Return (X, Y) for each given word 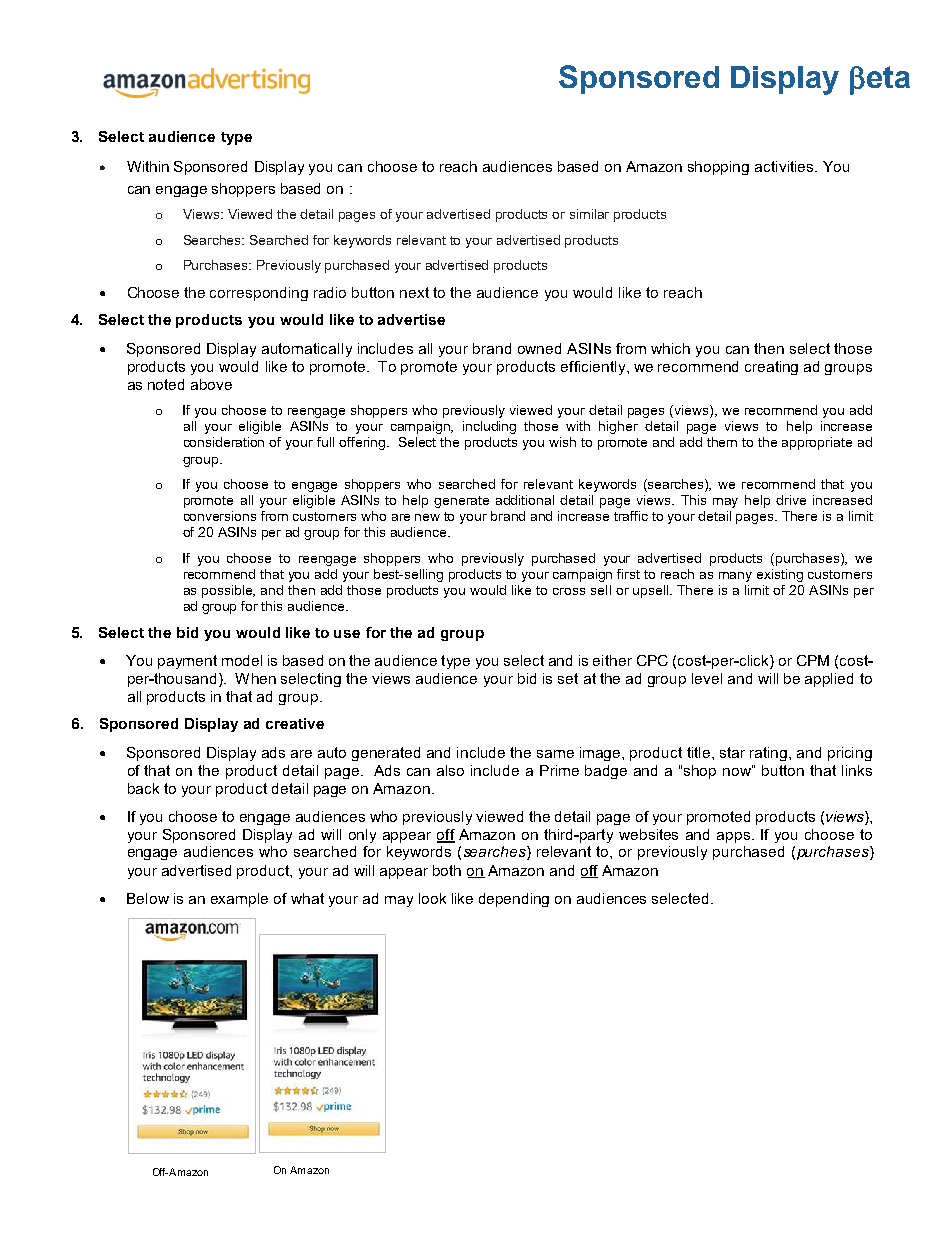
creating (771, 368)
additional (525, 500)
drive (791, 500)
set (568, 678)
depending (514, 900)
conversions (220, 516)
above (211, 384)
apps (733, 837)
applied (829, 680)
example (239, 900)
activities (785, 166)
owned (539, 348)
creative (295, 723)
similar (589, 214)
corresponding (259, 294)
